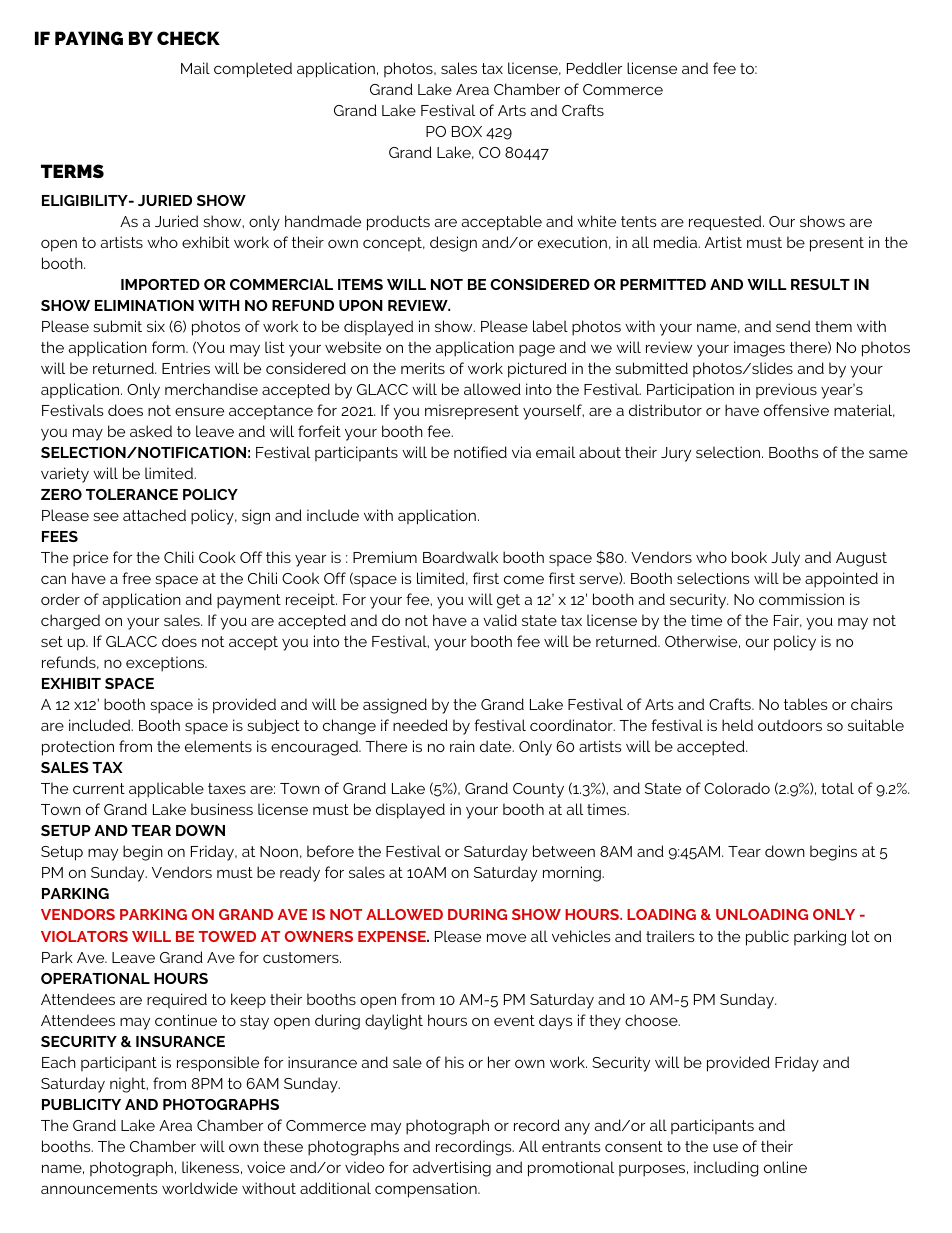  What do you see at coordinates (452, 1169) in the screenshot?
I see `advertising` at bounding box center [452, 1169].
